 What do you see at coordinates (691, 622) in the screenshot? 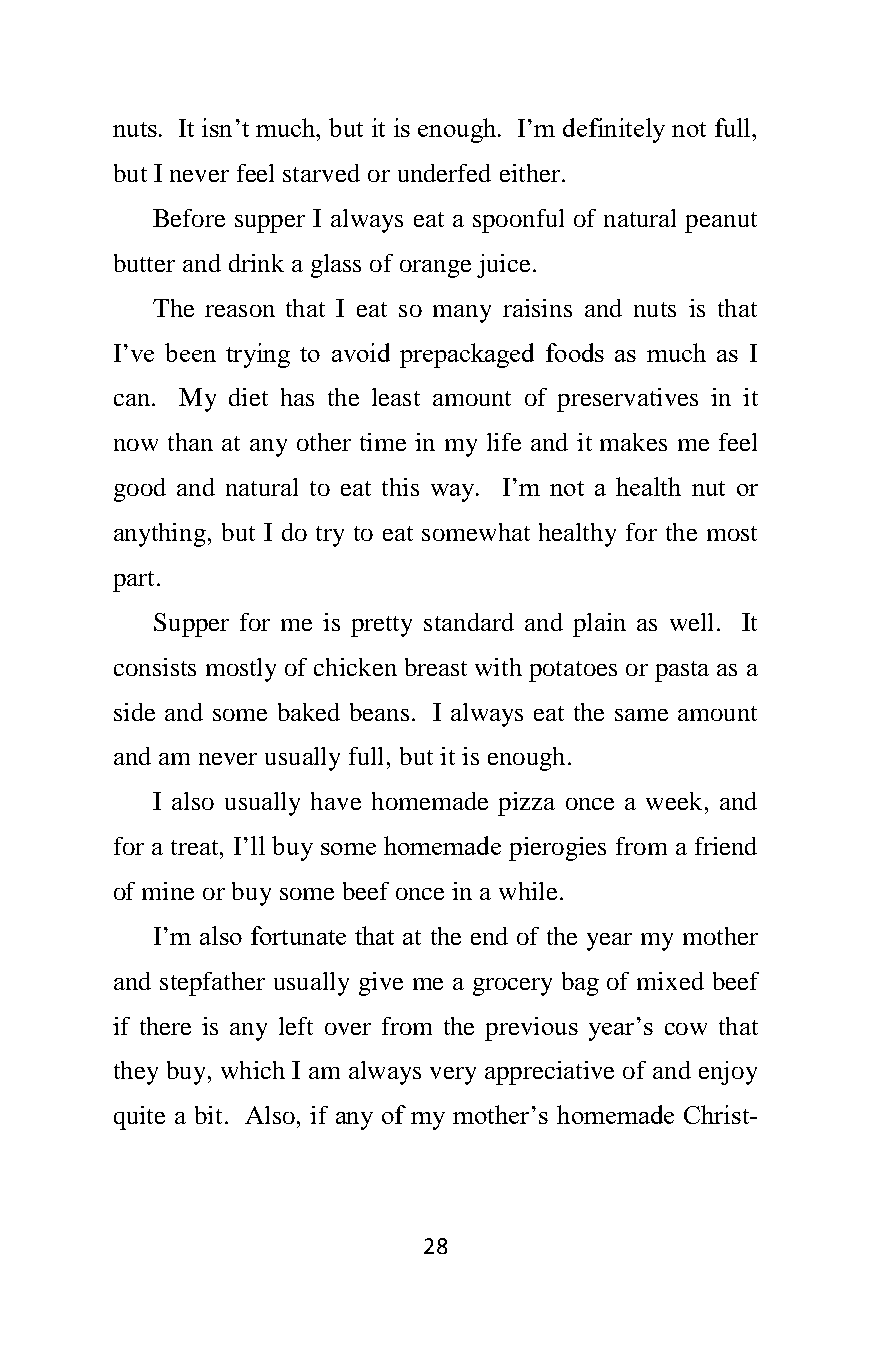
I see `well` at bounding box center [691, 622].
